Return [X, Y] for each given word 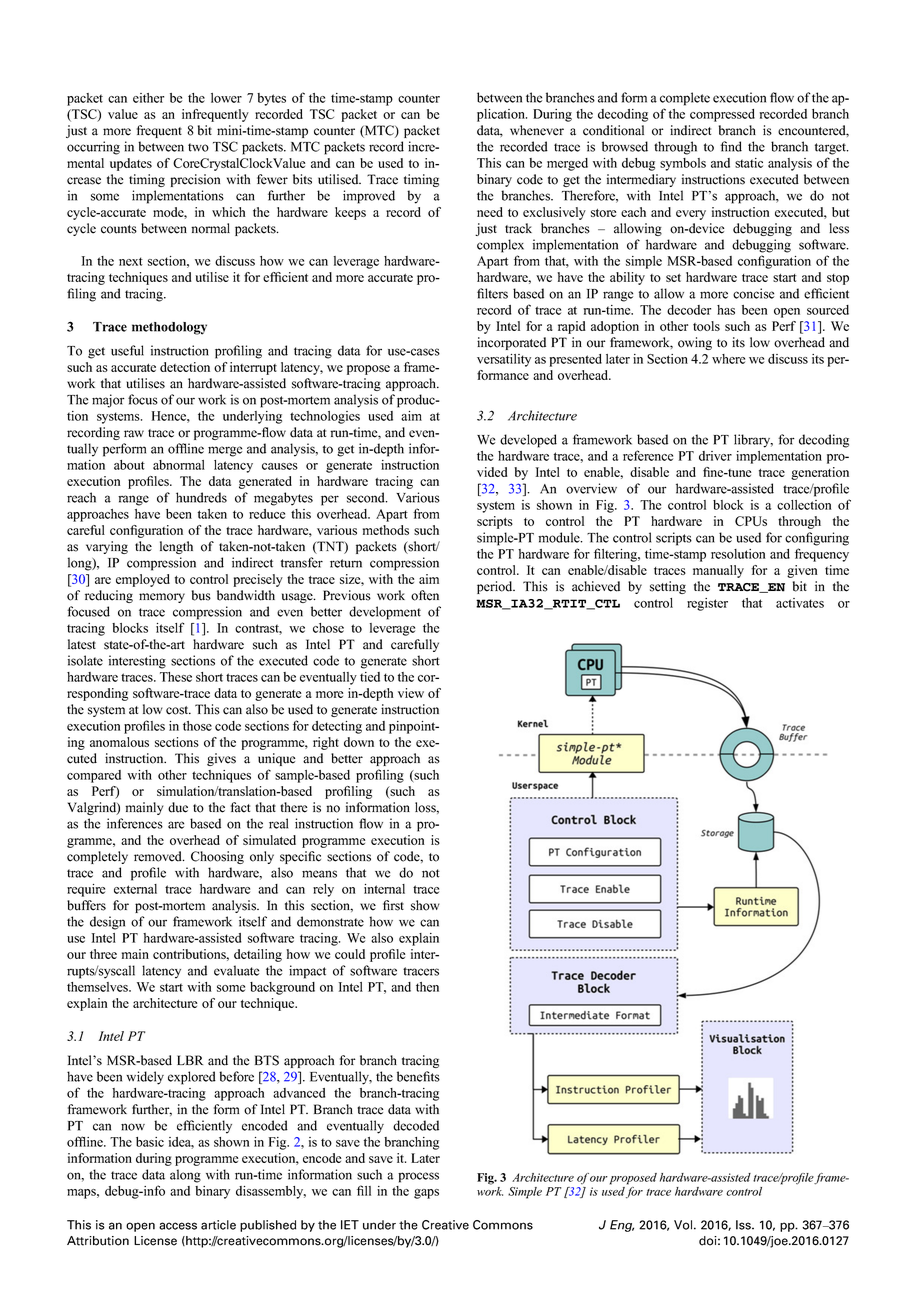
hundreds [201, 497]
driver [715, 456]
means [319, 874]
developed [528, 441]
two [198, 147]
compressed [722, 115]
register [707, 604]
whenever [537, 130]
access [178, 1226]
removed [159, 856]
